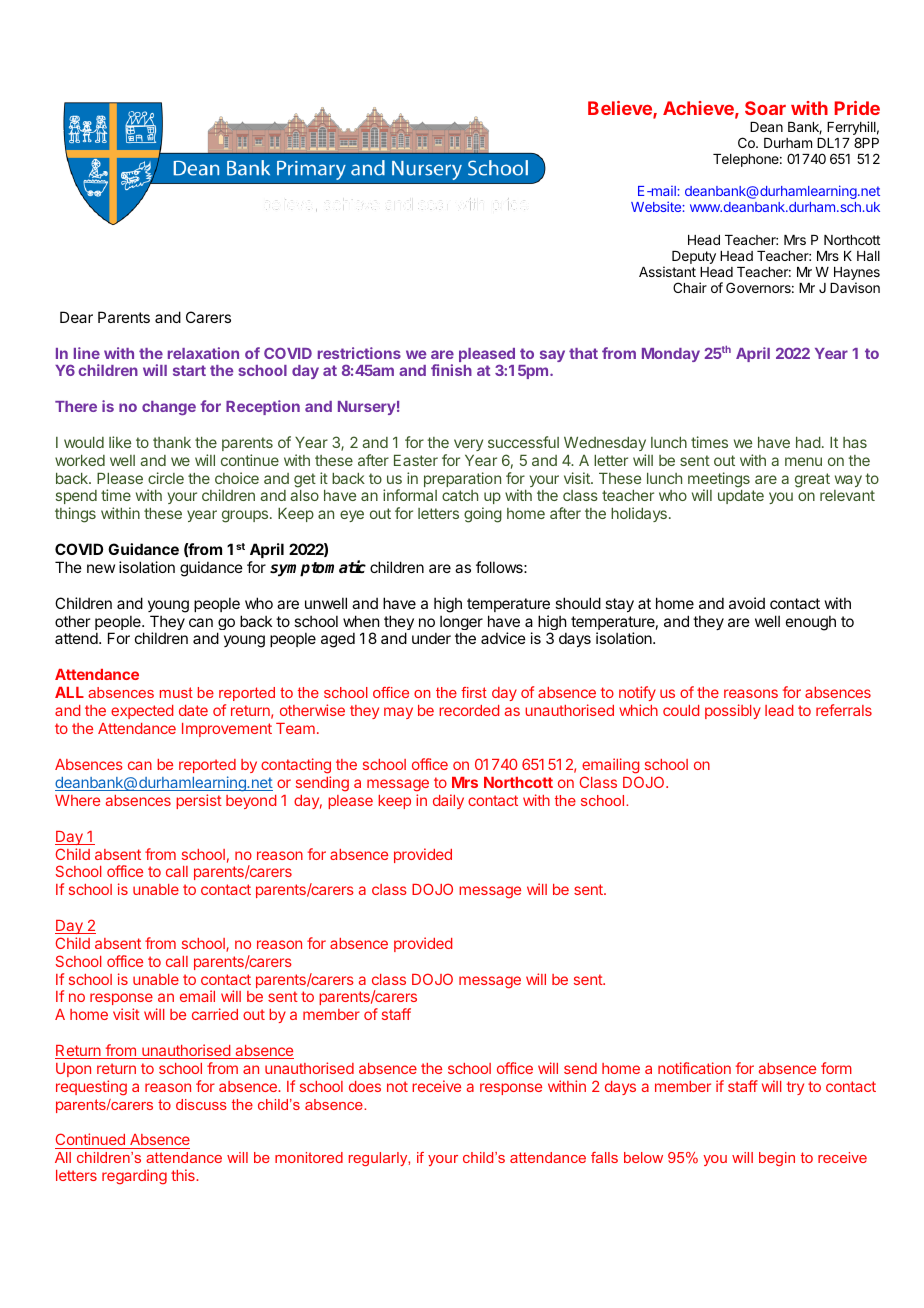 This document has height=1308, width=924. Describe the element at coordinates (469, 710) in the document. I see `recorded` at that location.
